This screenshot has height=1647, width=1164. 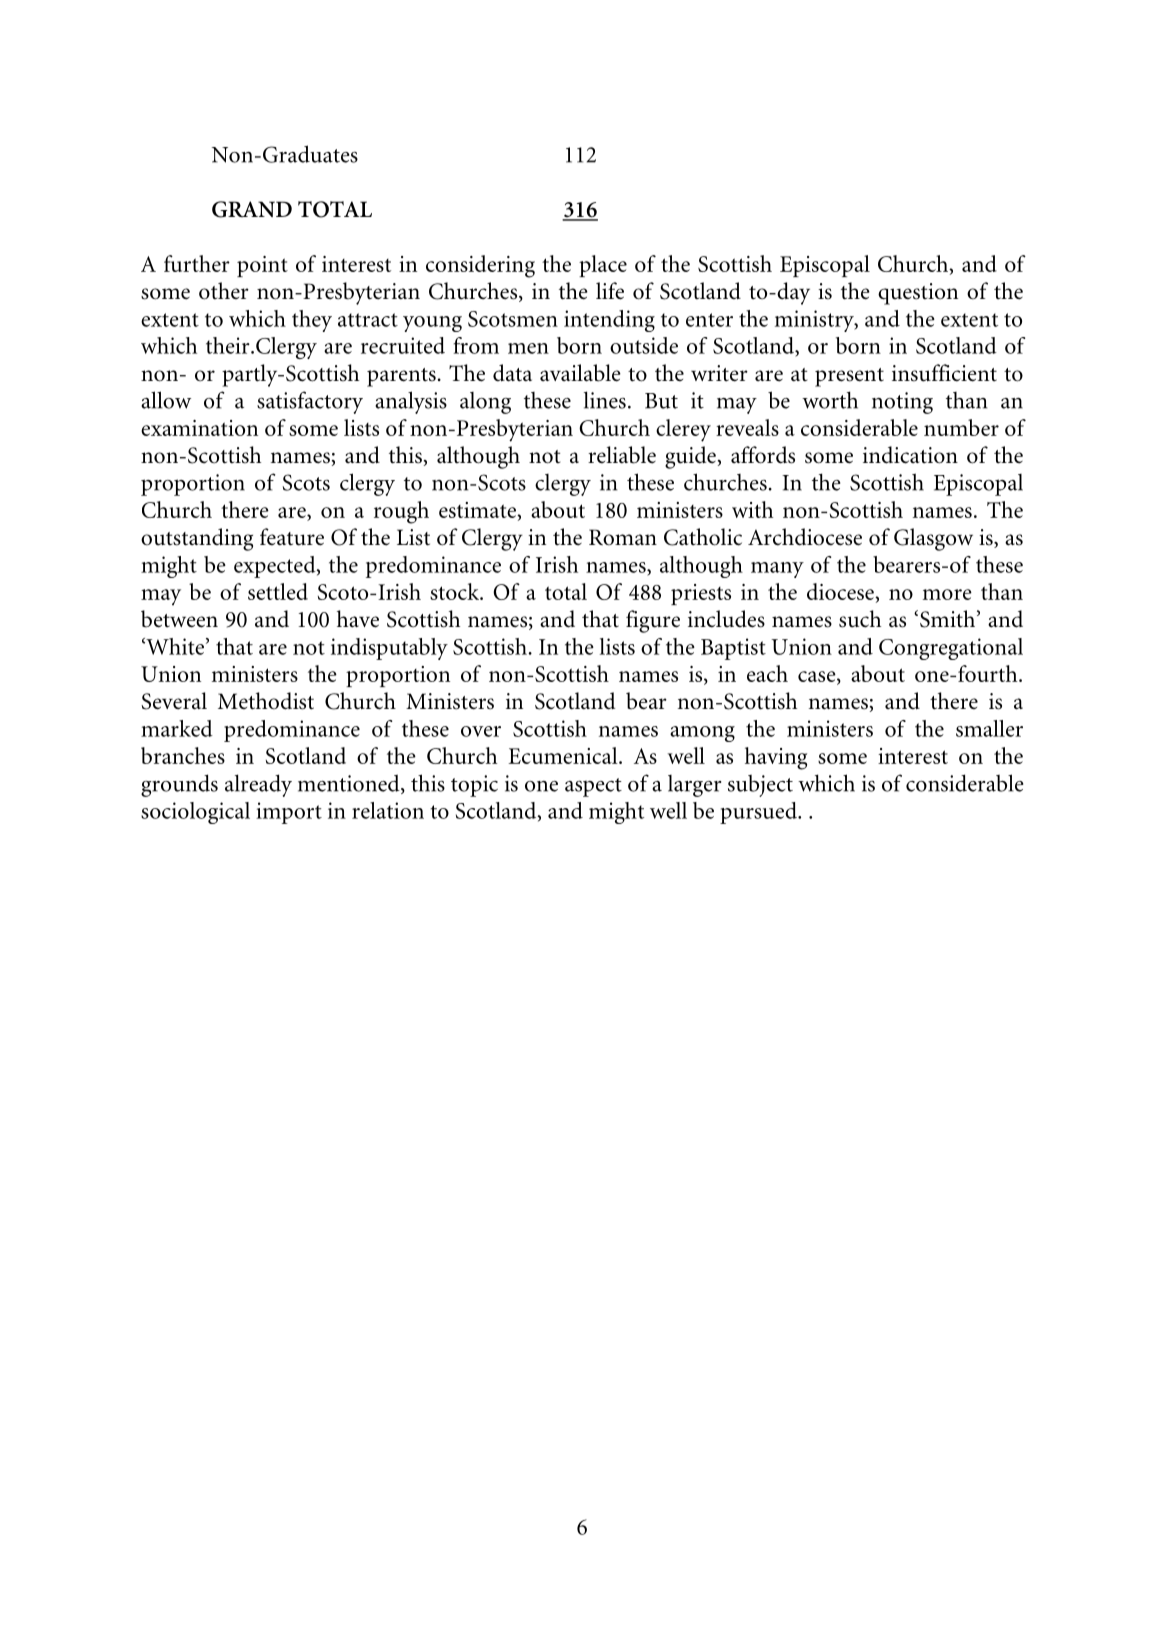 What do you see at coordinates (918, 294) in the screenshot?
I see `question` at bounding box center [918, 294].
